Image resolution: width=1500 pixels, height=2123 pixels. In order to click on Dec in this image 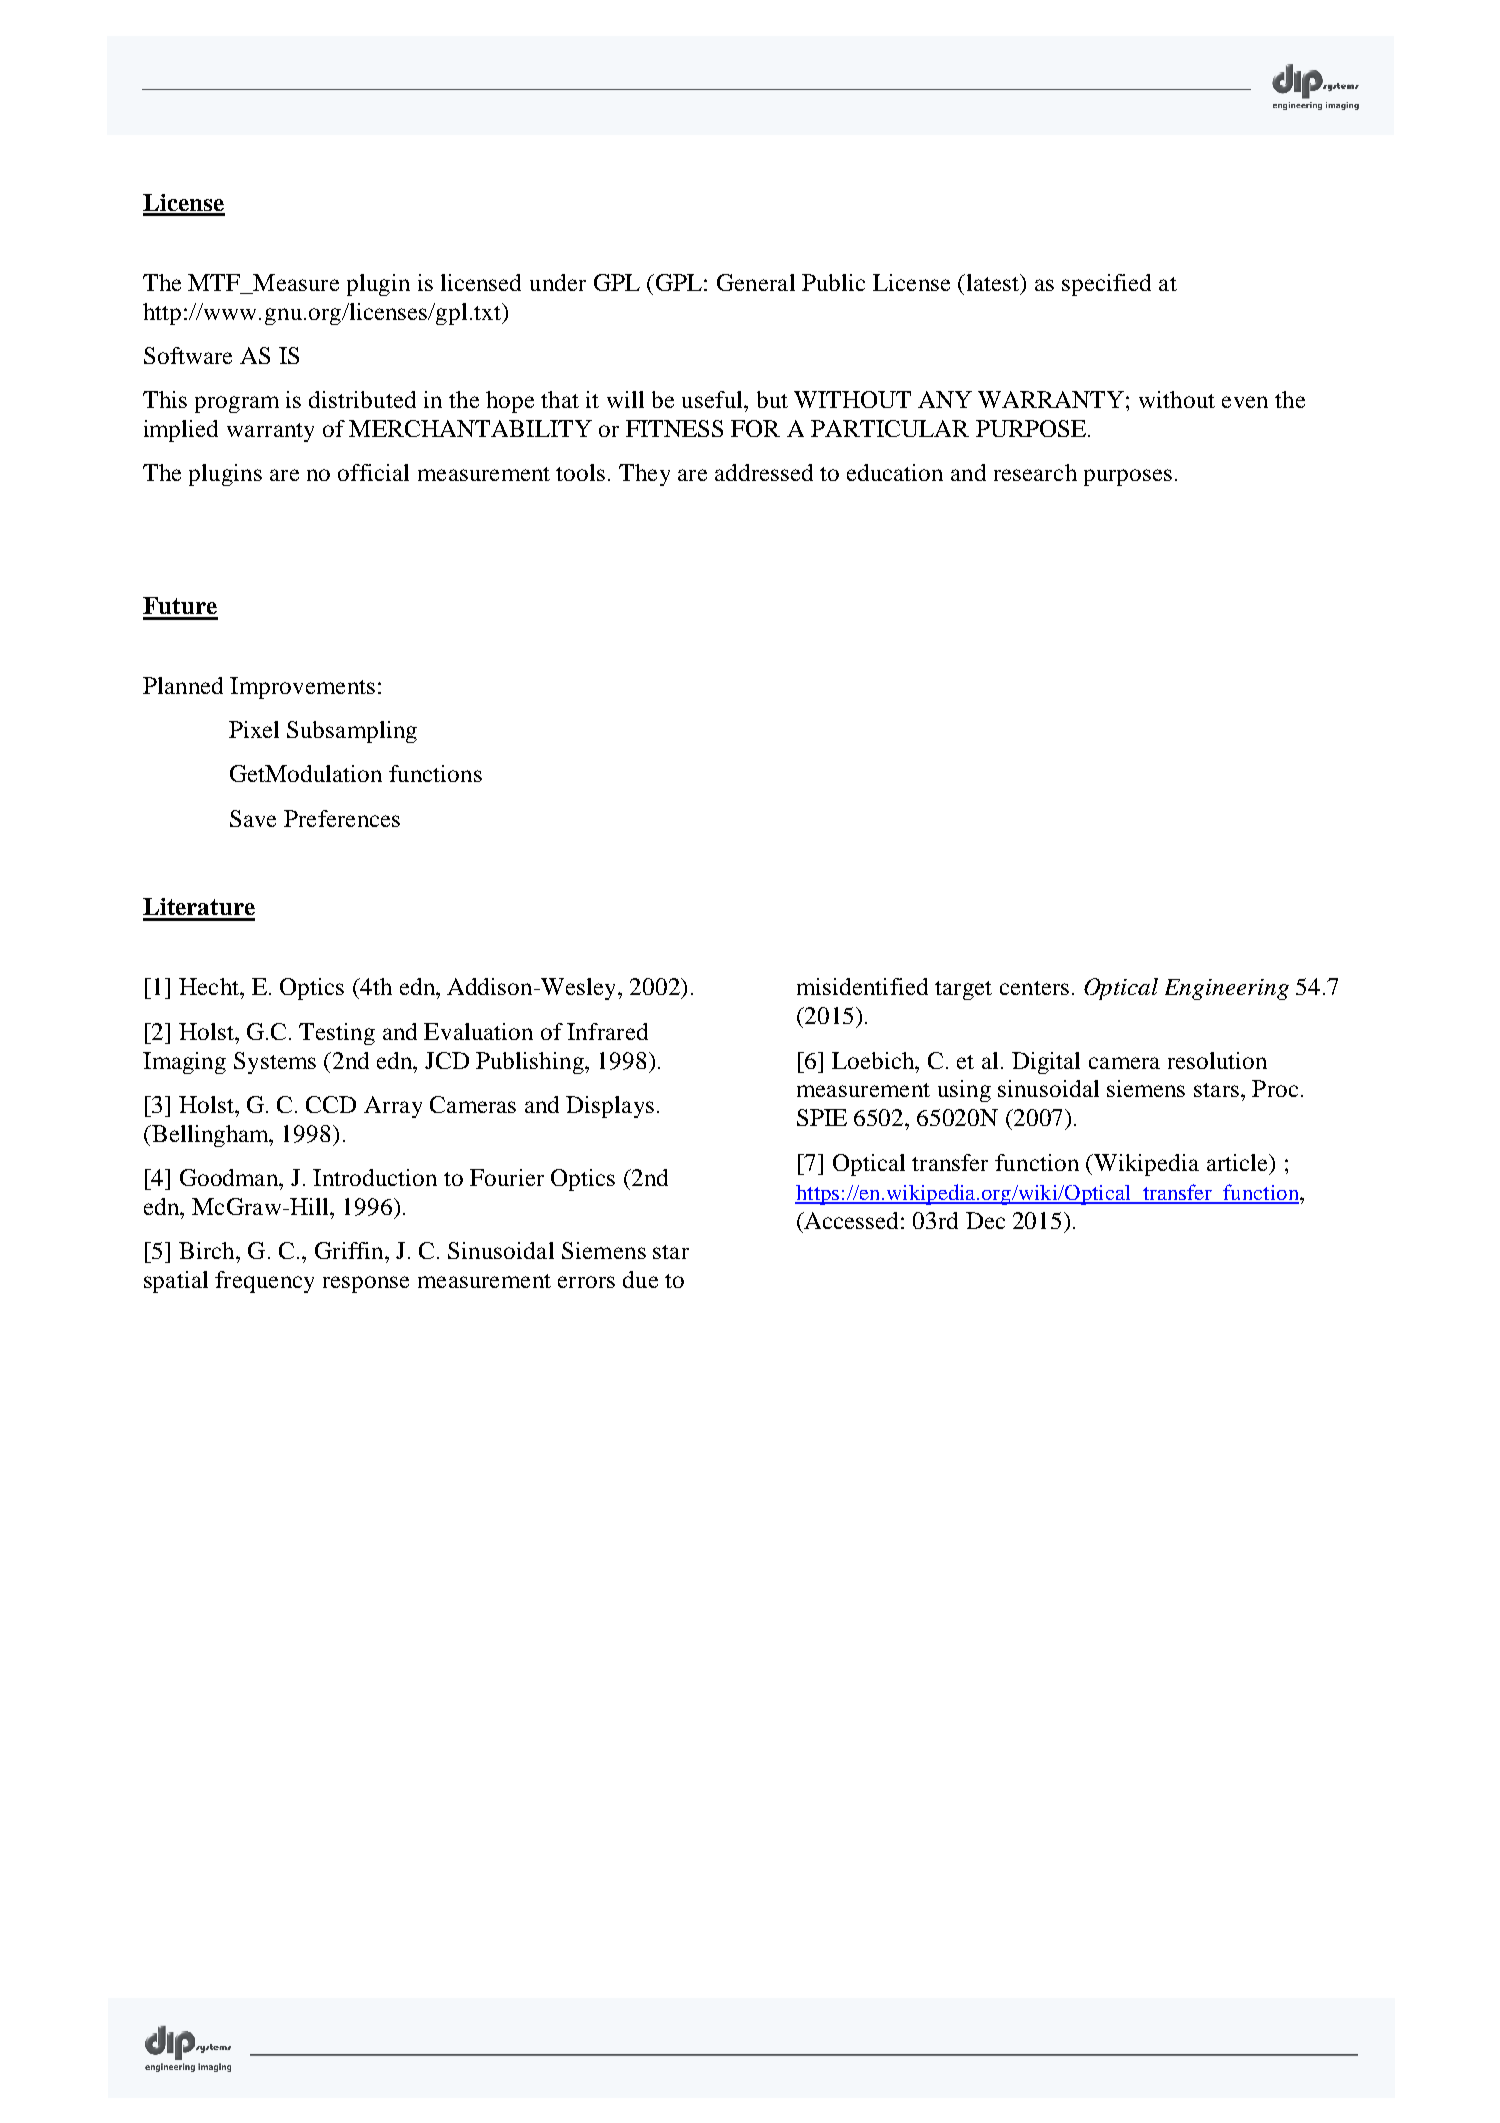, I will do `click(985, 1220)`.
